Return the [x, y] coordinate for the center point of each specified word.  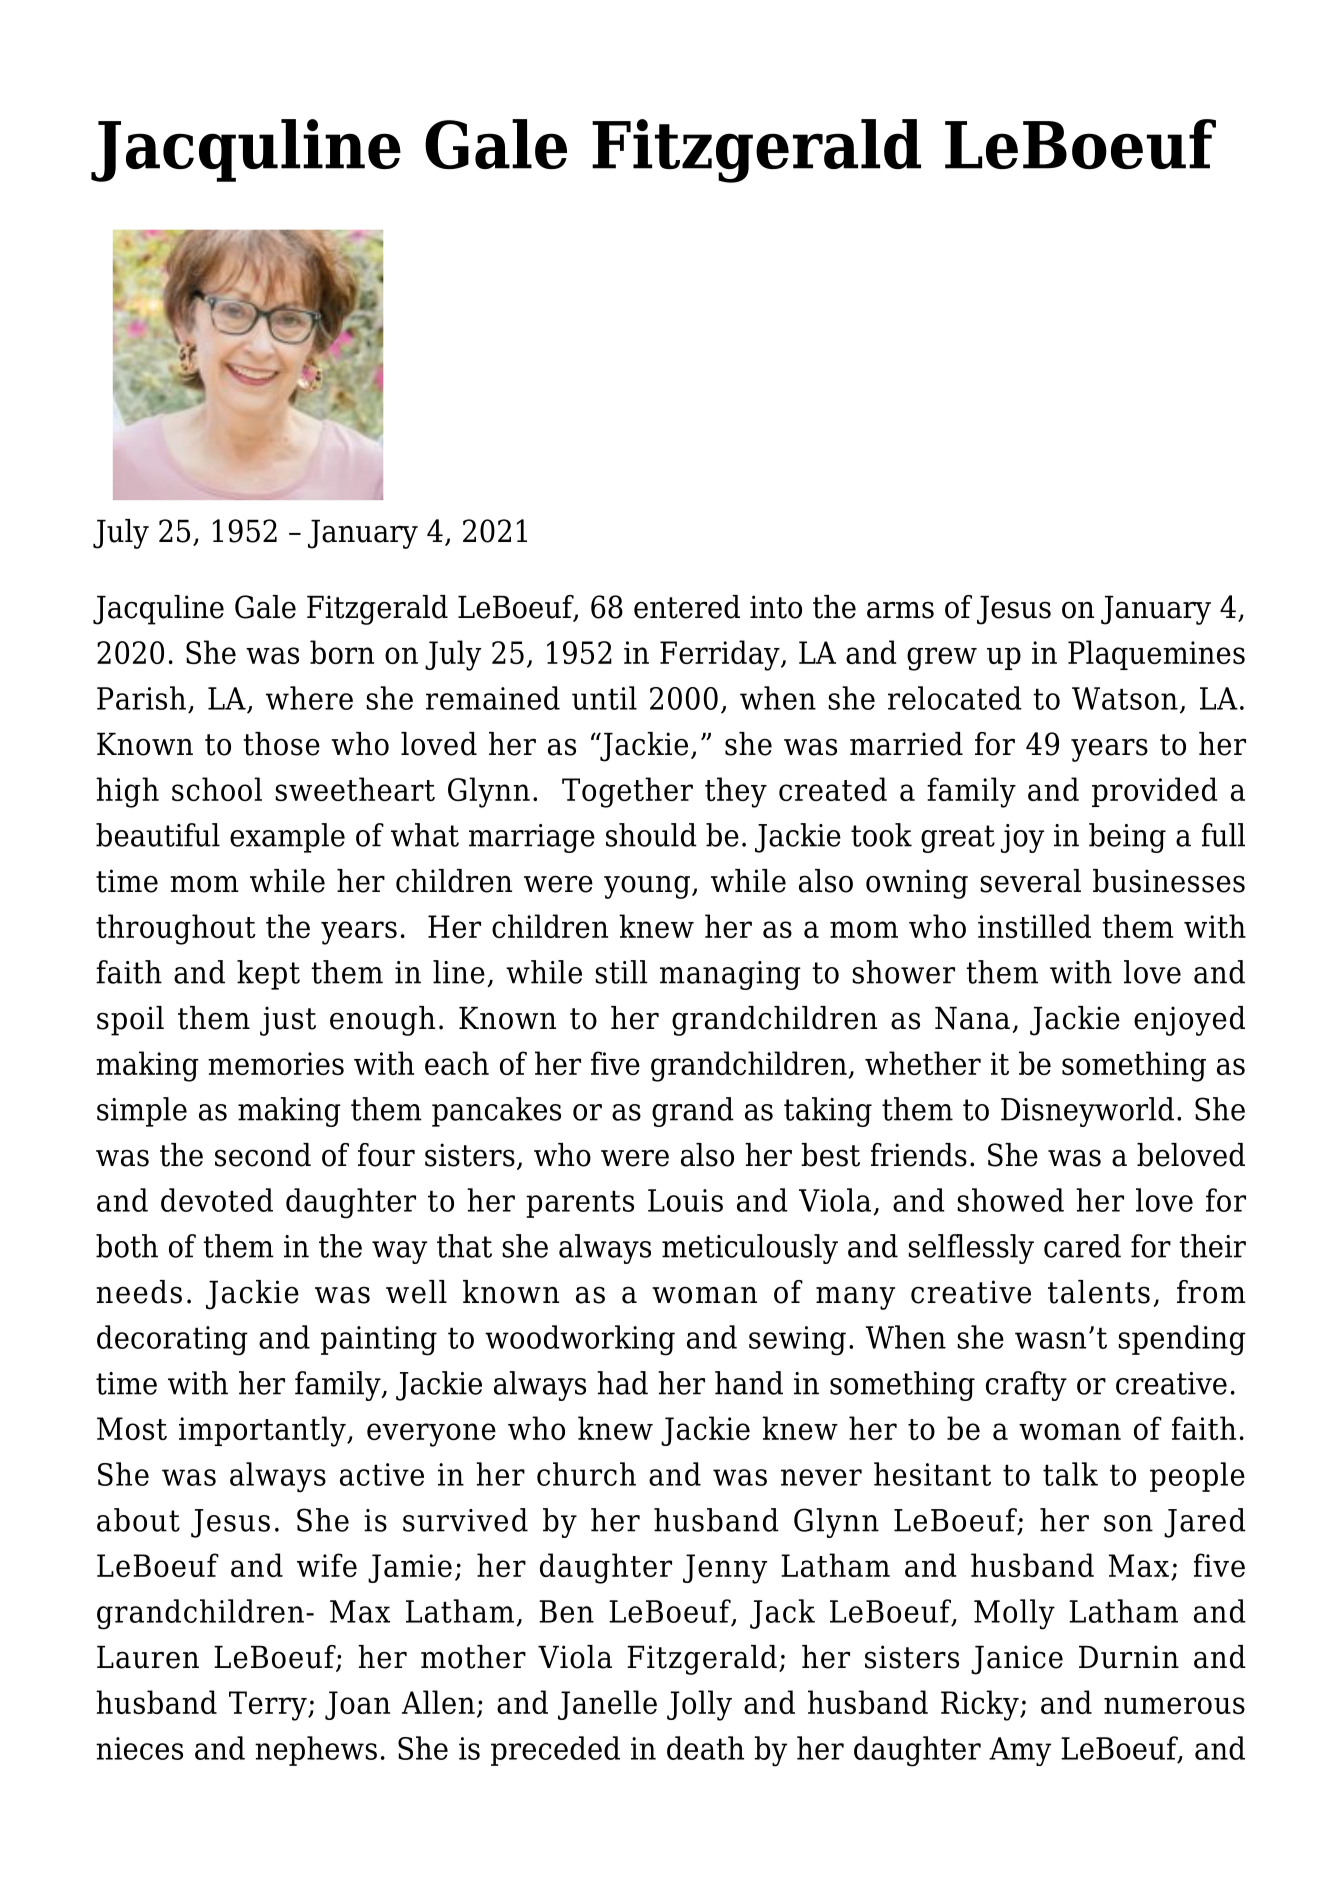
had [622, 1383]
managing [730, 975]
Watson [1125, 698]
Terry [269, 1706]
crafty [1026, 1386]
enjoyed [1189, 1021]
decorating [172, 1340]
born [342, 652]
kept [268, 975]
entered [687, 607]
